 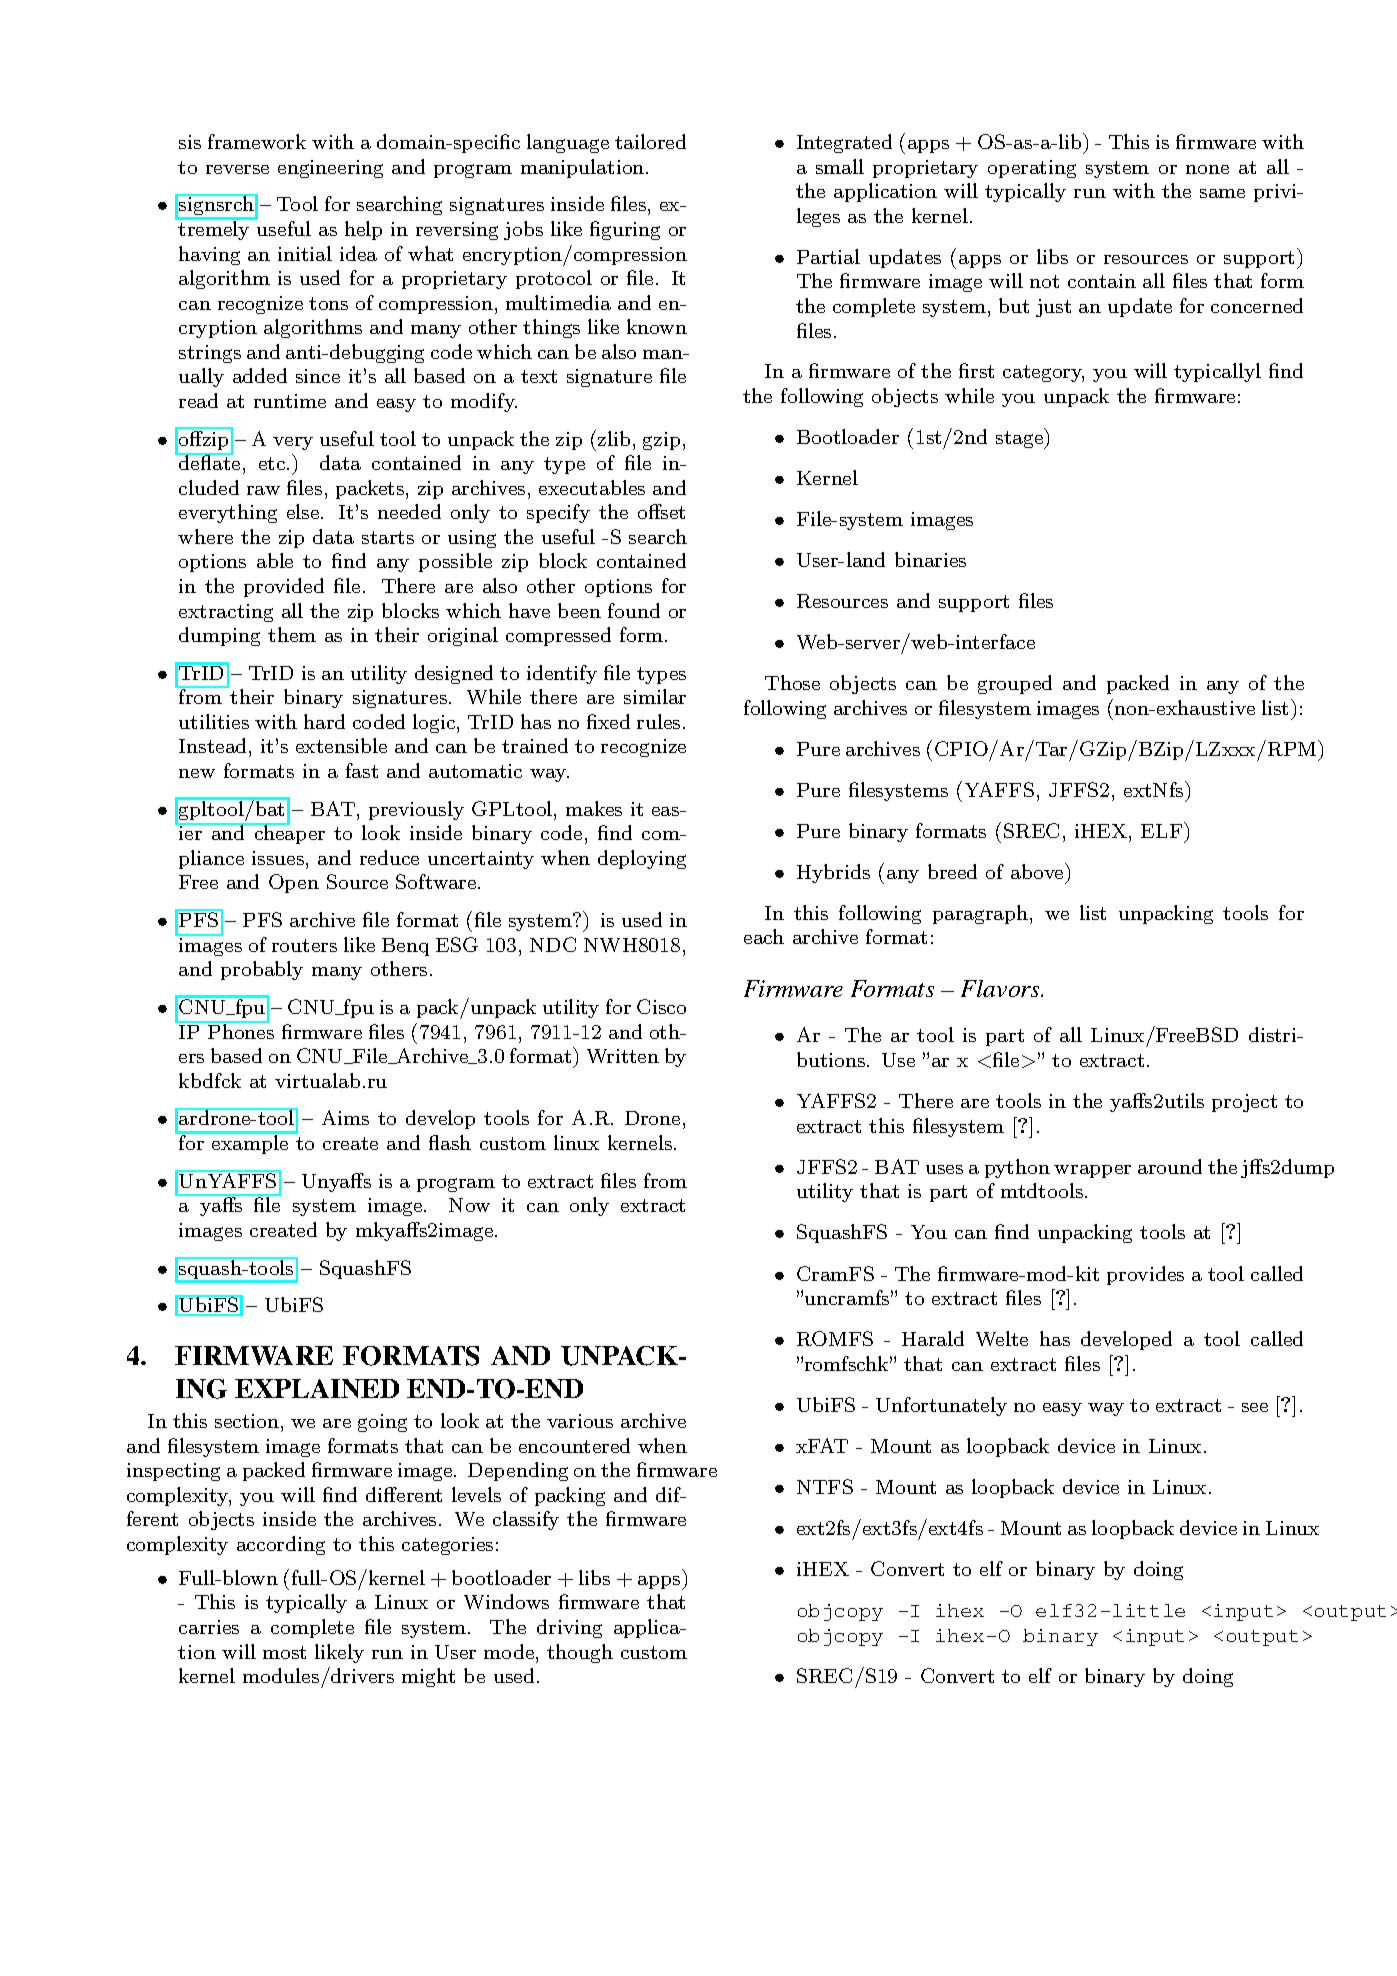 I want to click on most, so click(x=284, y=1652).
